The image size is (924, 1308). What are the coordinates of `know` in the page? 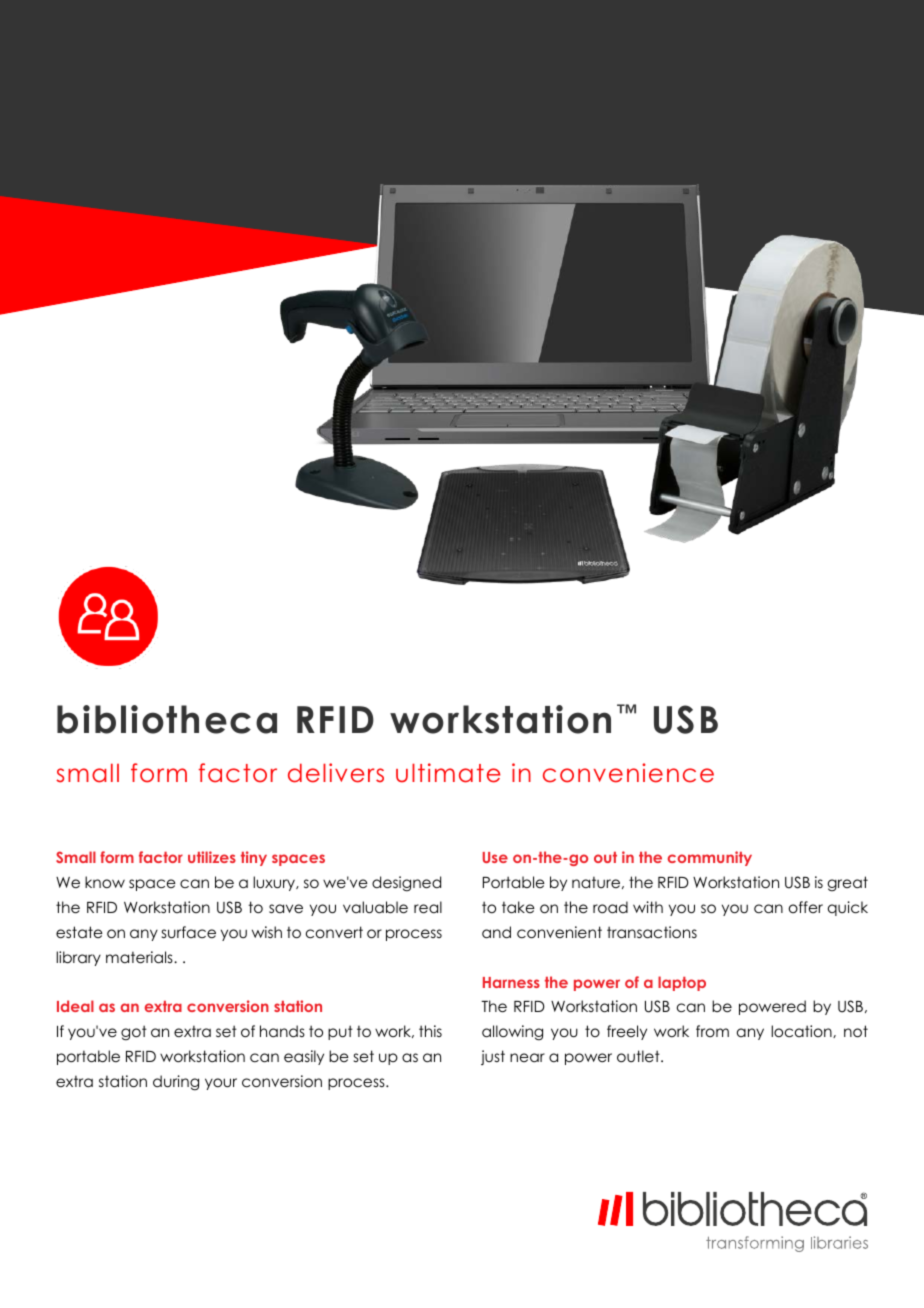 It's located at (105, 882).
